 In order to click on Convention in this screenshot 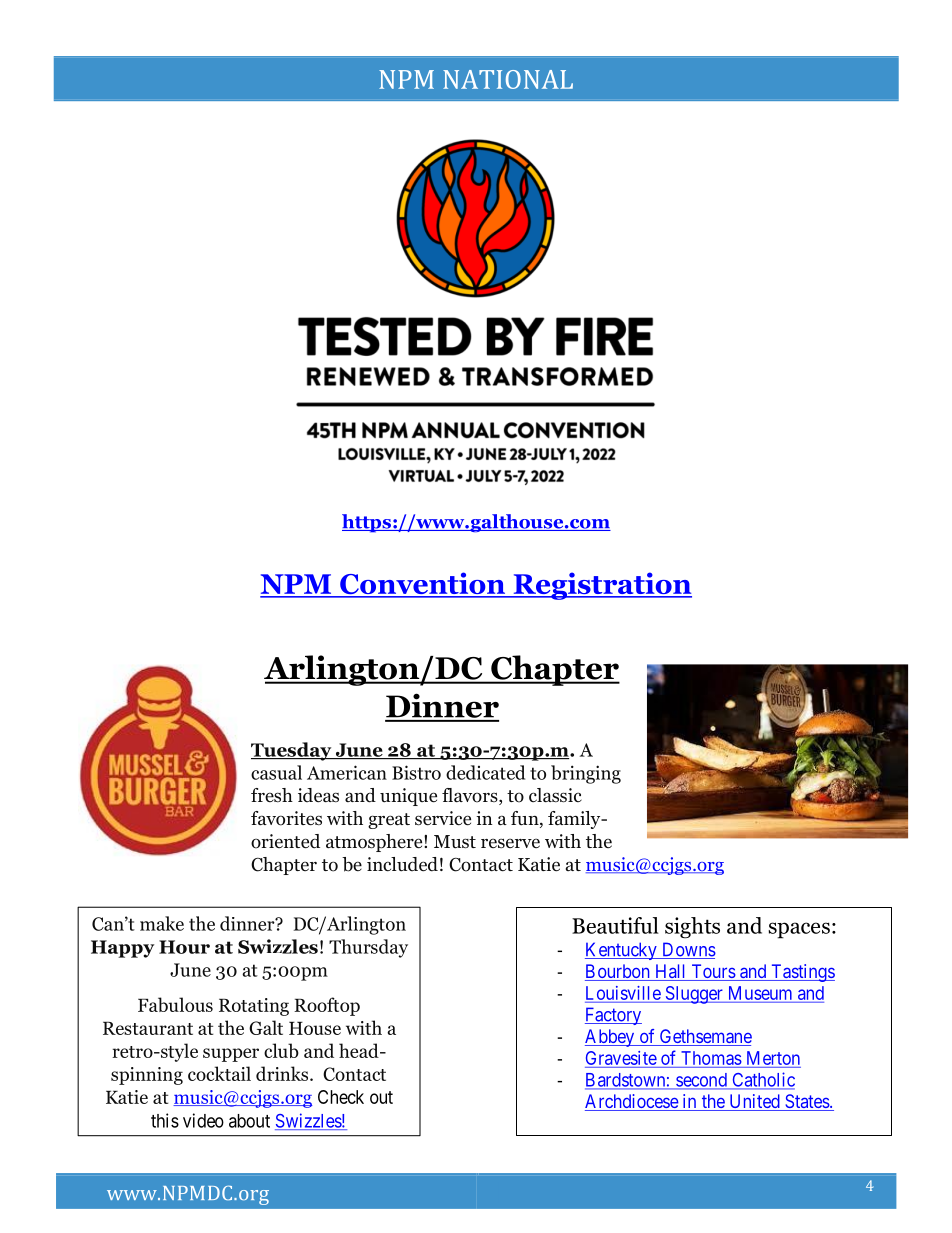, I will do `click(423, 584)`.
